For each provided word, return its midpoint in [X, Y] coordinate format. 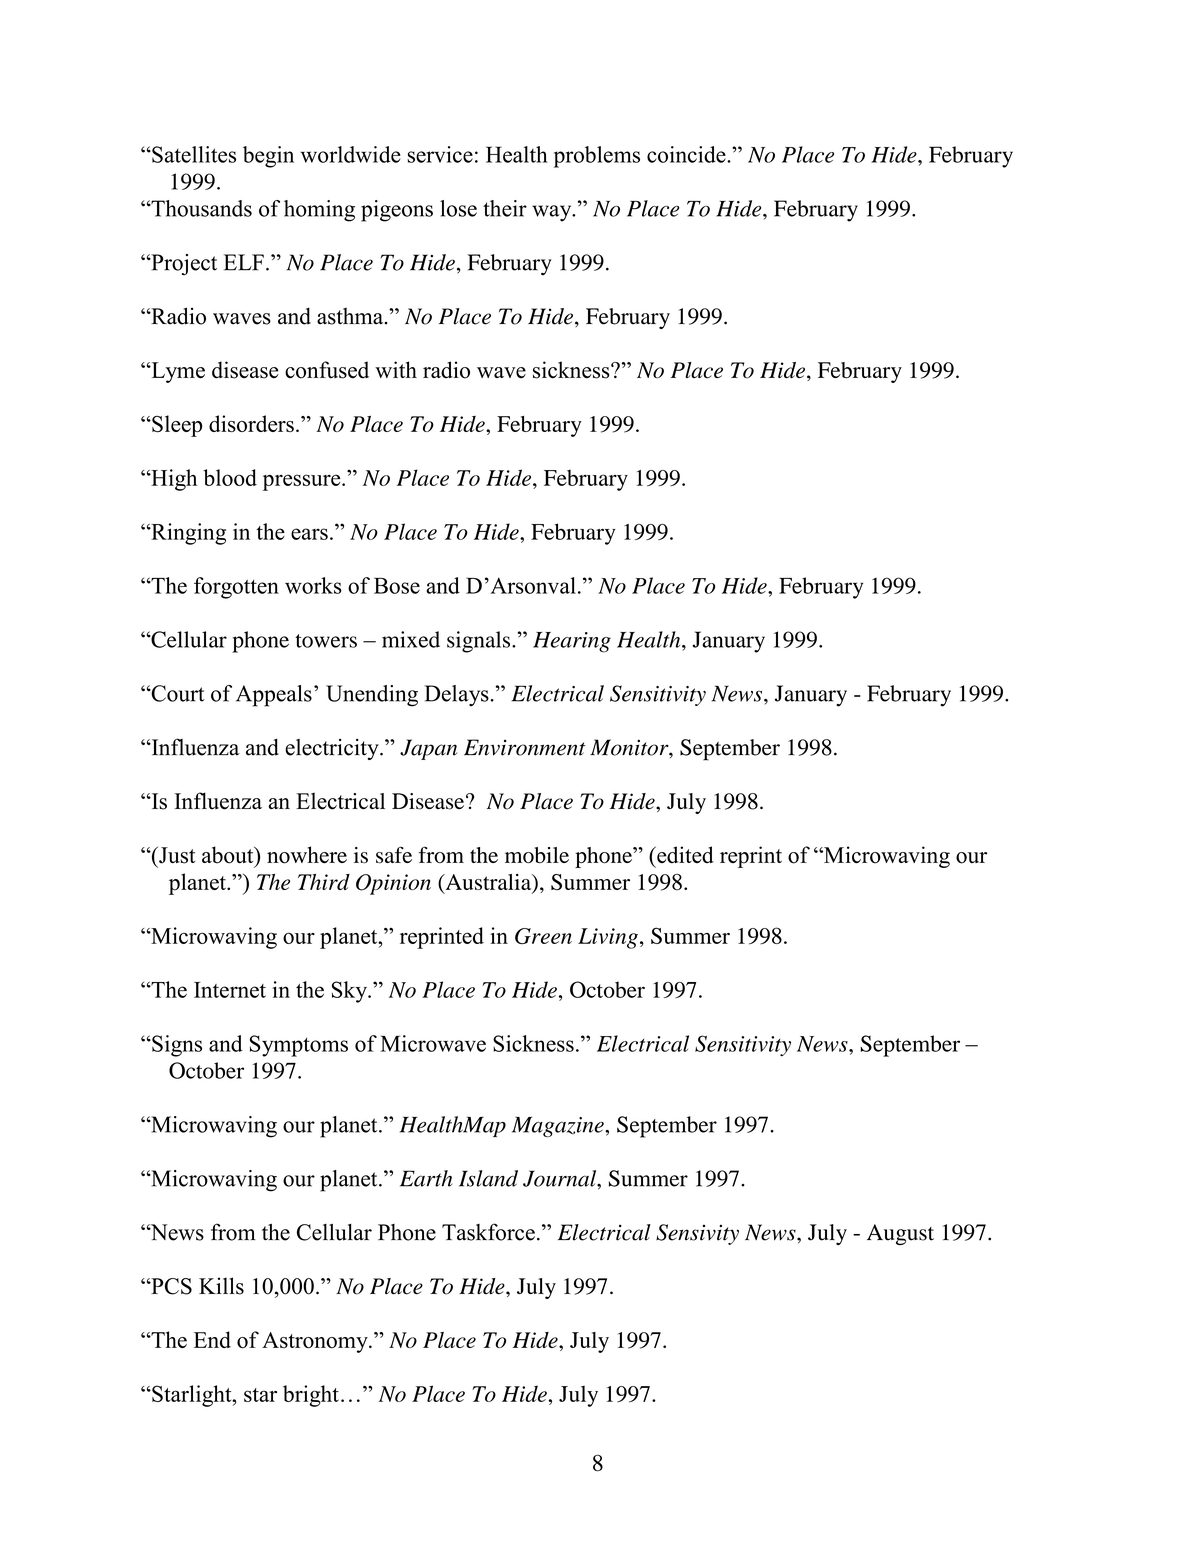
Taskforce [488, 1232]
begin [268, 157]
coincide [687, 154]
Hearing [572, 642]
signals [480, 642]
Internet [230, 990]
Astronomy [316, 1342]
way [553, 213]
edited [684, 854]
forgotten [236, 588]
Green [543, 936]
